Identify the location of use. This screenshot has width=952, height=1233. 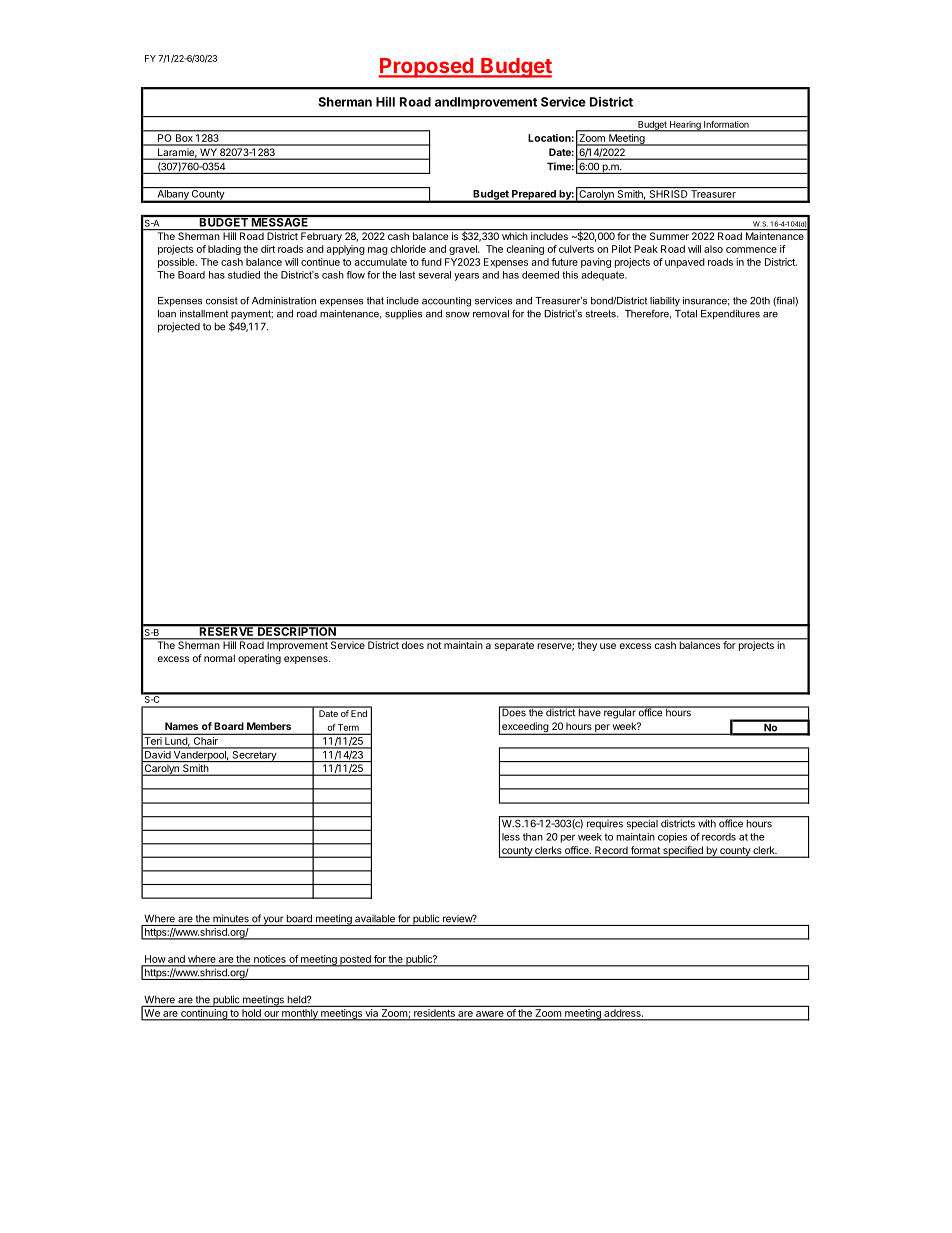
(608, 646).
